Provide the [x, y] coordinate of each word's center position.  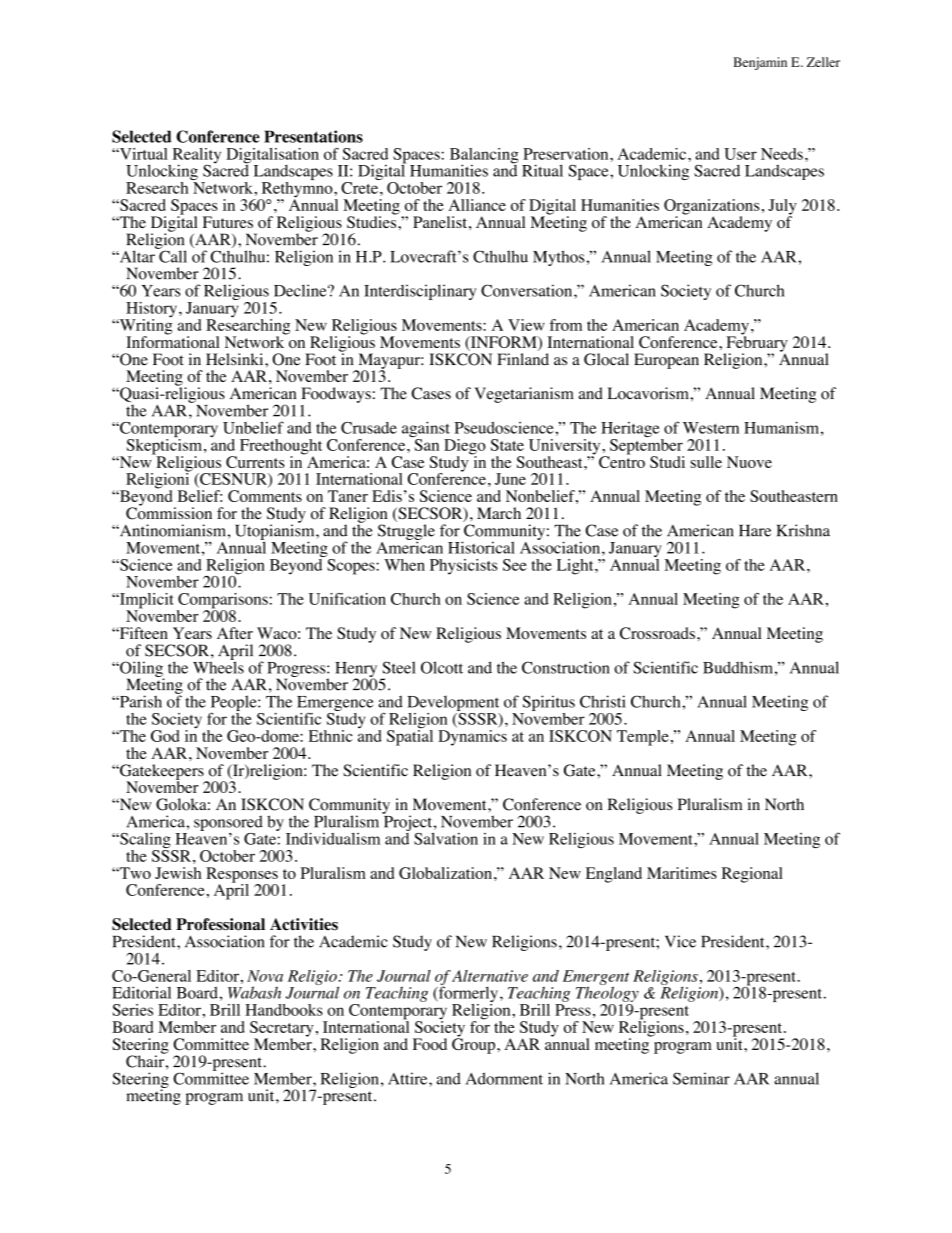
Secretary [281, 1030]
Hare [755, 531]
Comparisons [222, 602]
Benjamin [760, 63]
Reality [195, 157]
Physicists [464, 567]
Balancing [484, 157]
